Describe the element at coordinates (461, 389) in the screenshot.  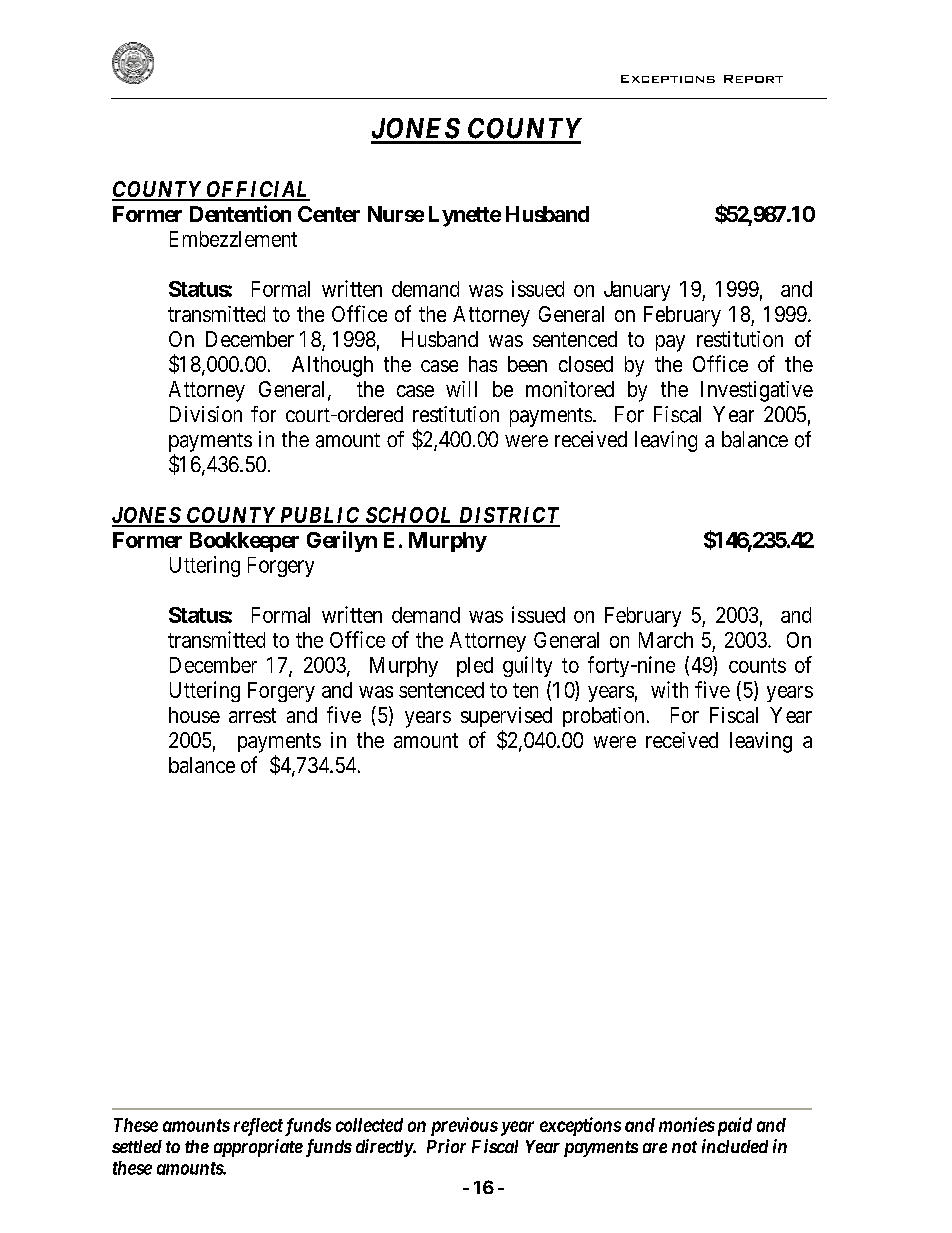
I see `will` at that location.
